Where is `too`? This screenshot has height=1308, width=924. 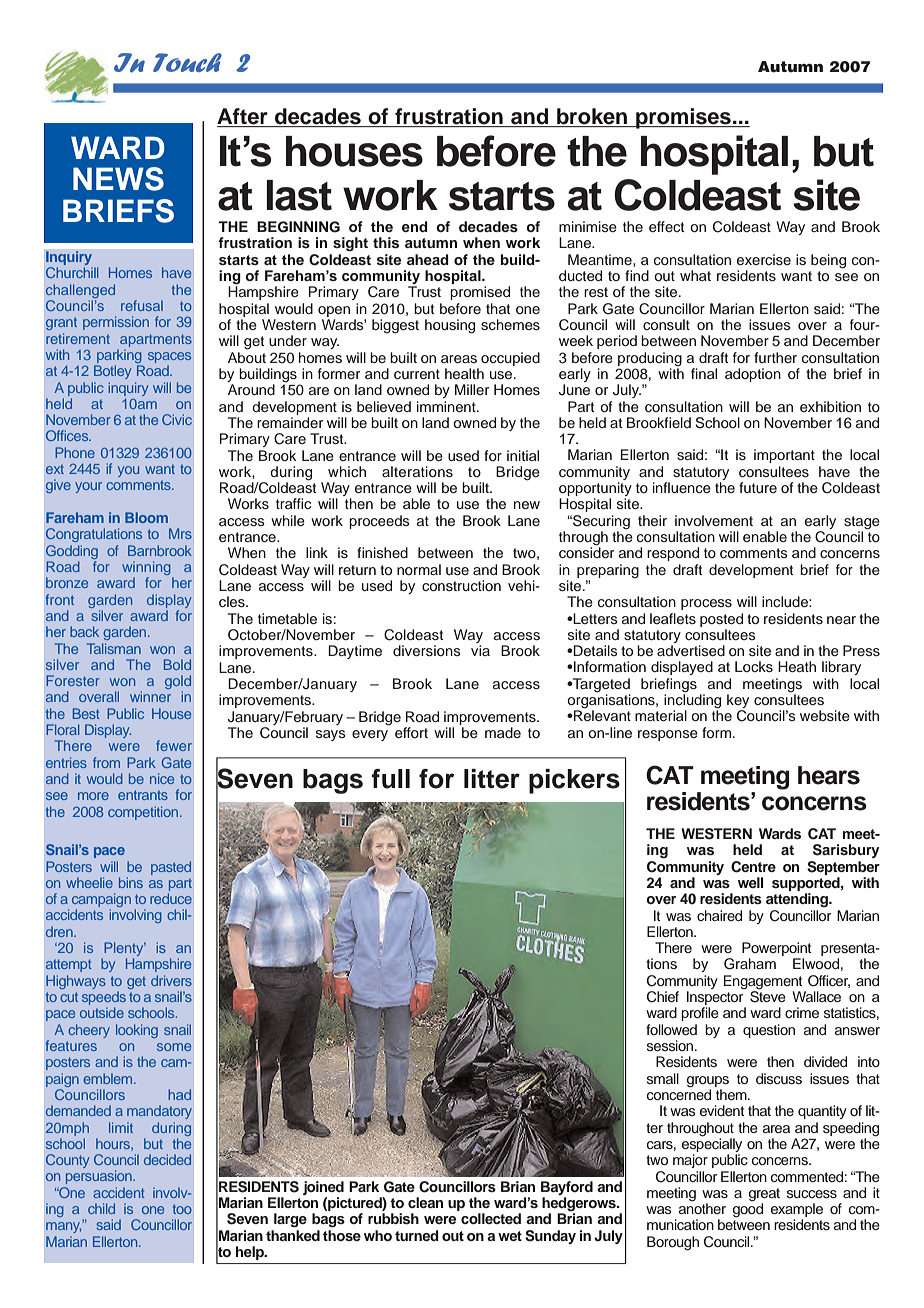 too is located at coordinates (182, 1209).
